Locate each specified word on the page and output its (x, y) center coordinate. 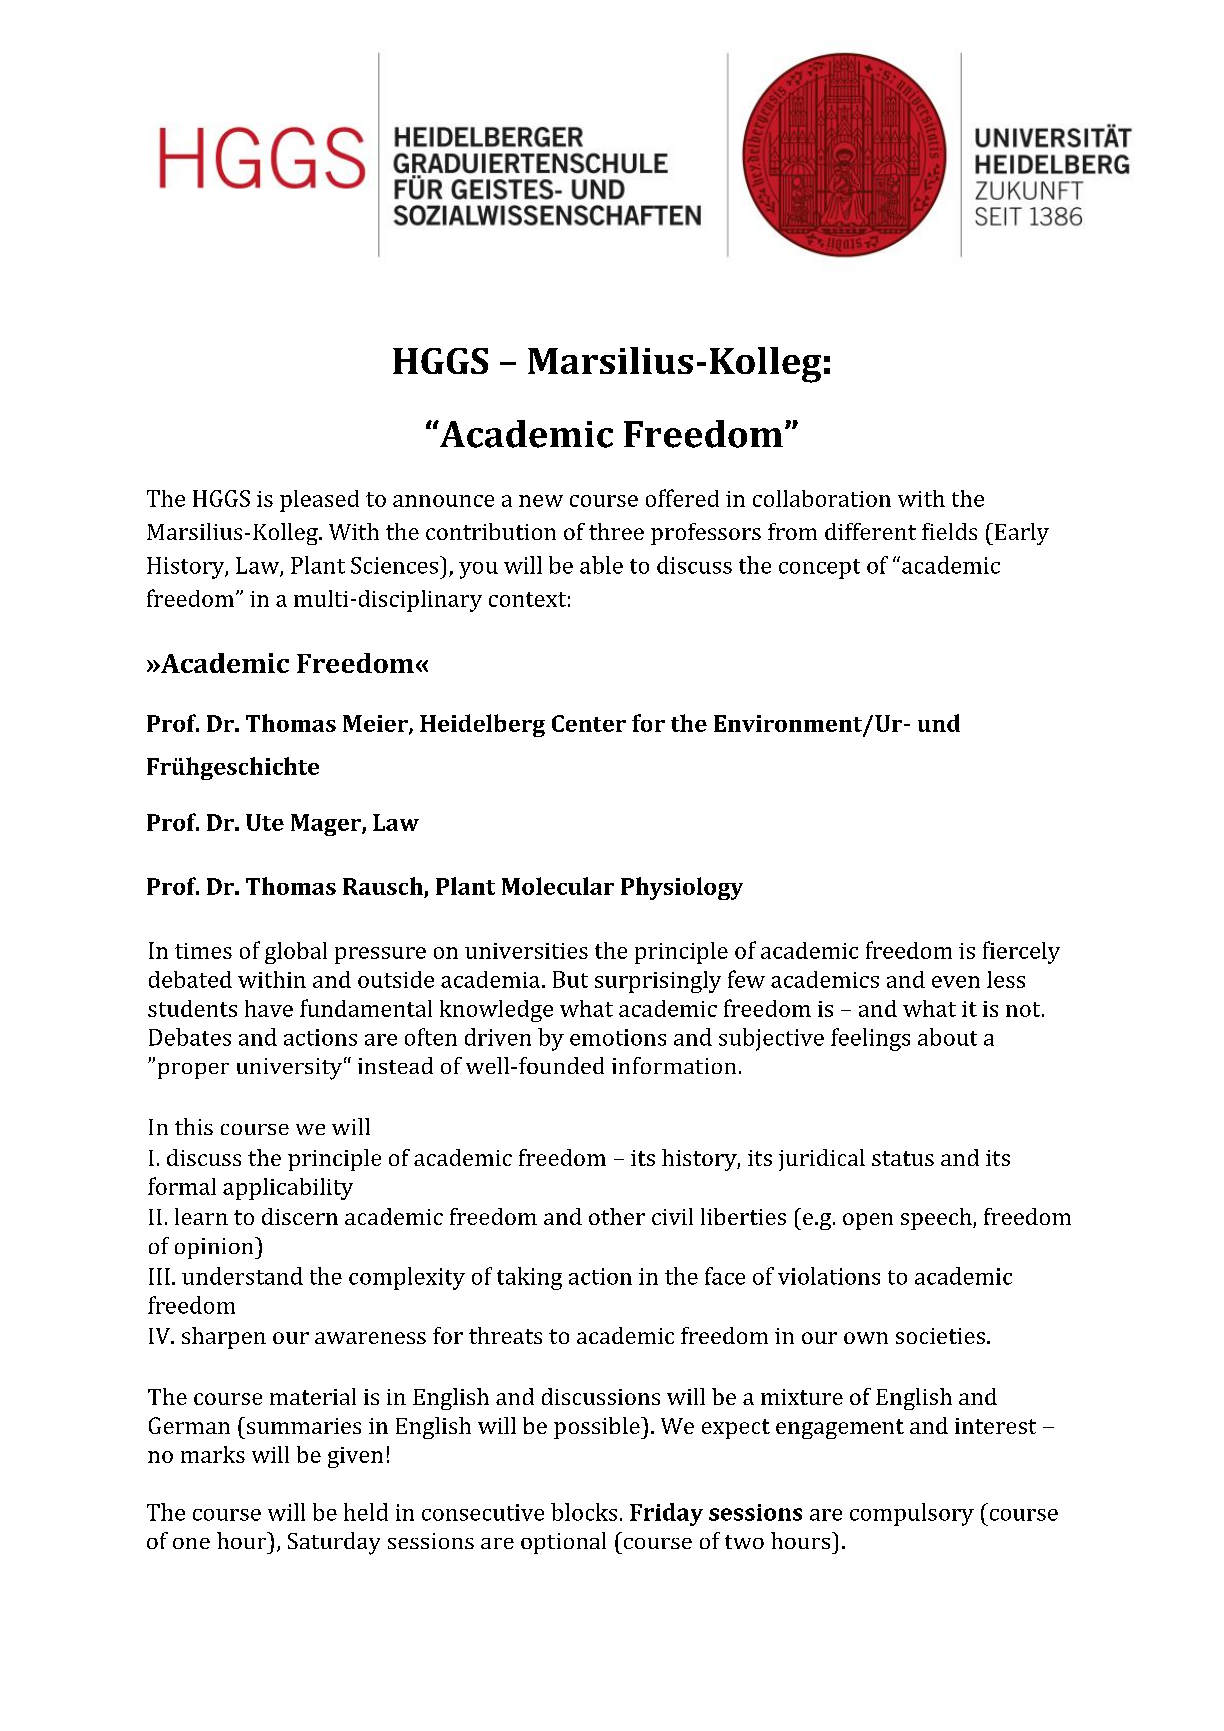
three (616, 531)
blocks (584, 1512)
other (617, 1216)
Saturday (334, 1543)
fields (949, 531)
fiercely (1021, 952)
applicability (288, 1189)
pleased (319, 501)
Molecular (558, 886)
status (903, 1158)
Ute (265, 822)
